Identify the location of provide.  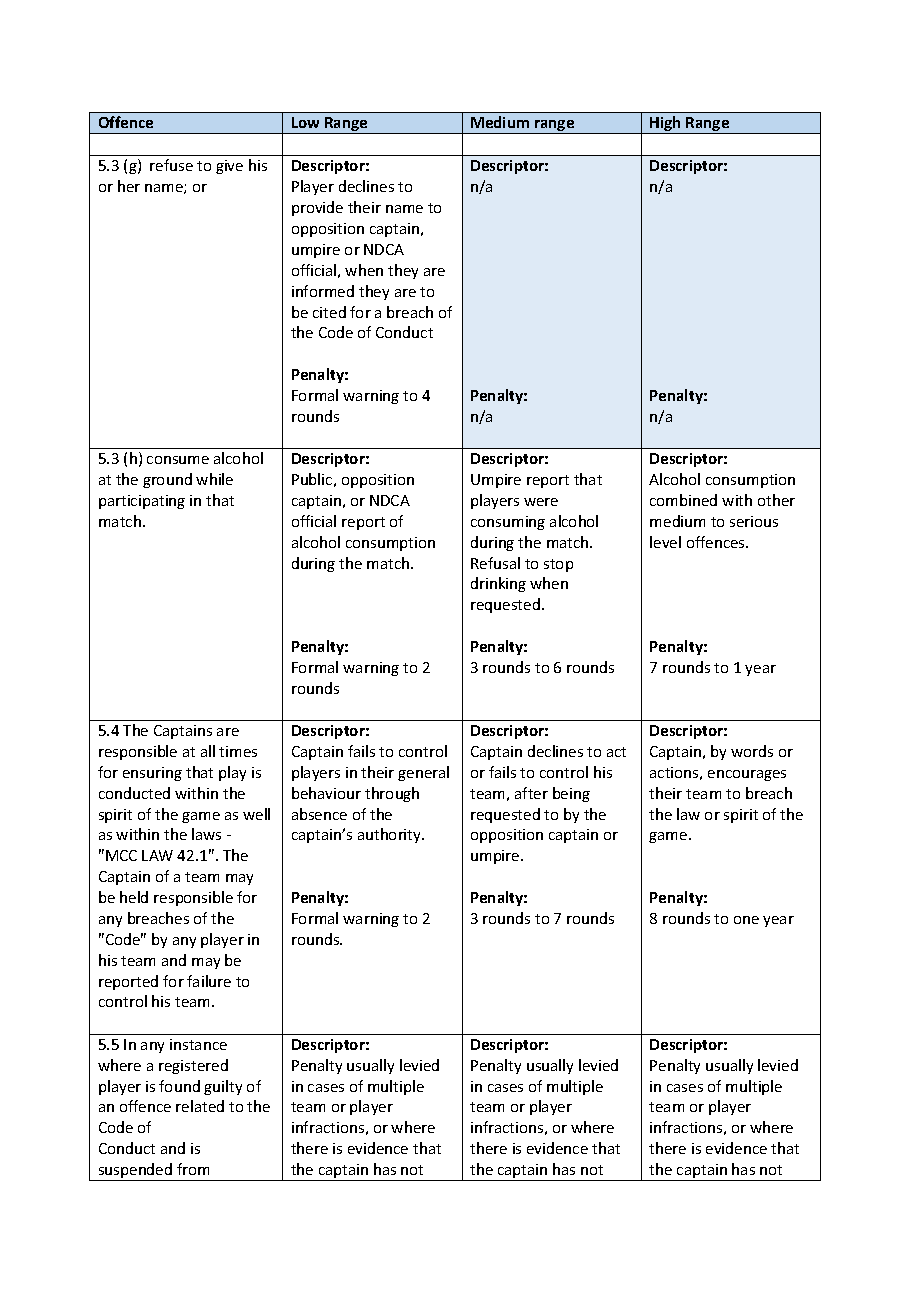
(317, 208).
